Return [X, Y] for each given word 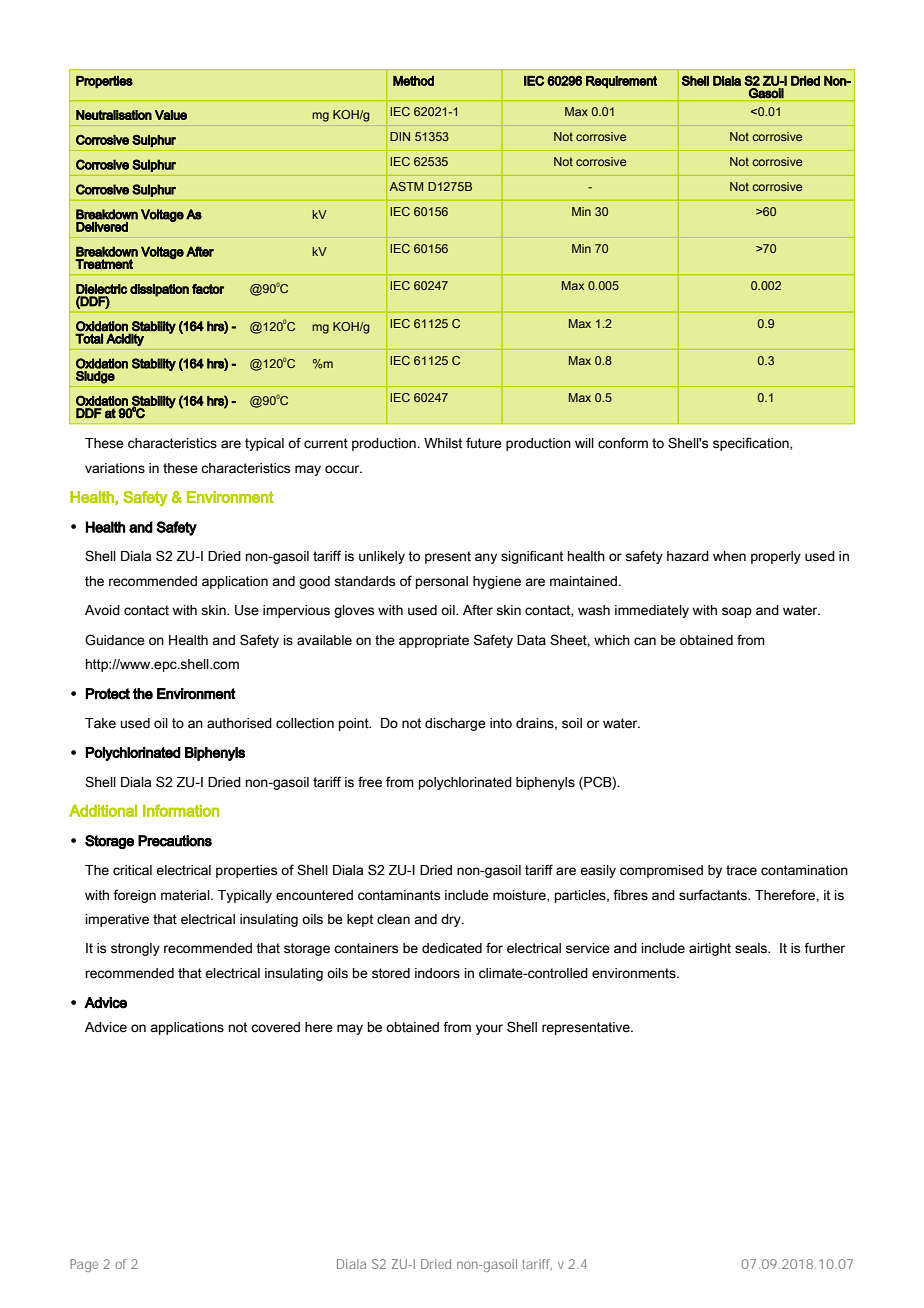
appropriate [434, 641]
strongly [135, 949]
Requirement [621, 82]
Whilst [443, 443]
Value [171, 115]
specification [752, 444]
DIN [400, 136]
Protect [107, 694]
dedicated [452, 948]
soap [737, 612]
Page [84, 1265]
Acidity [125, 340]
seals [752, 948]
